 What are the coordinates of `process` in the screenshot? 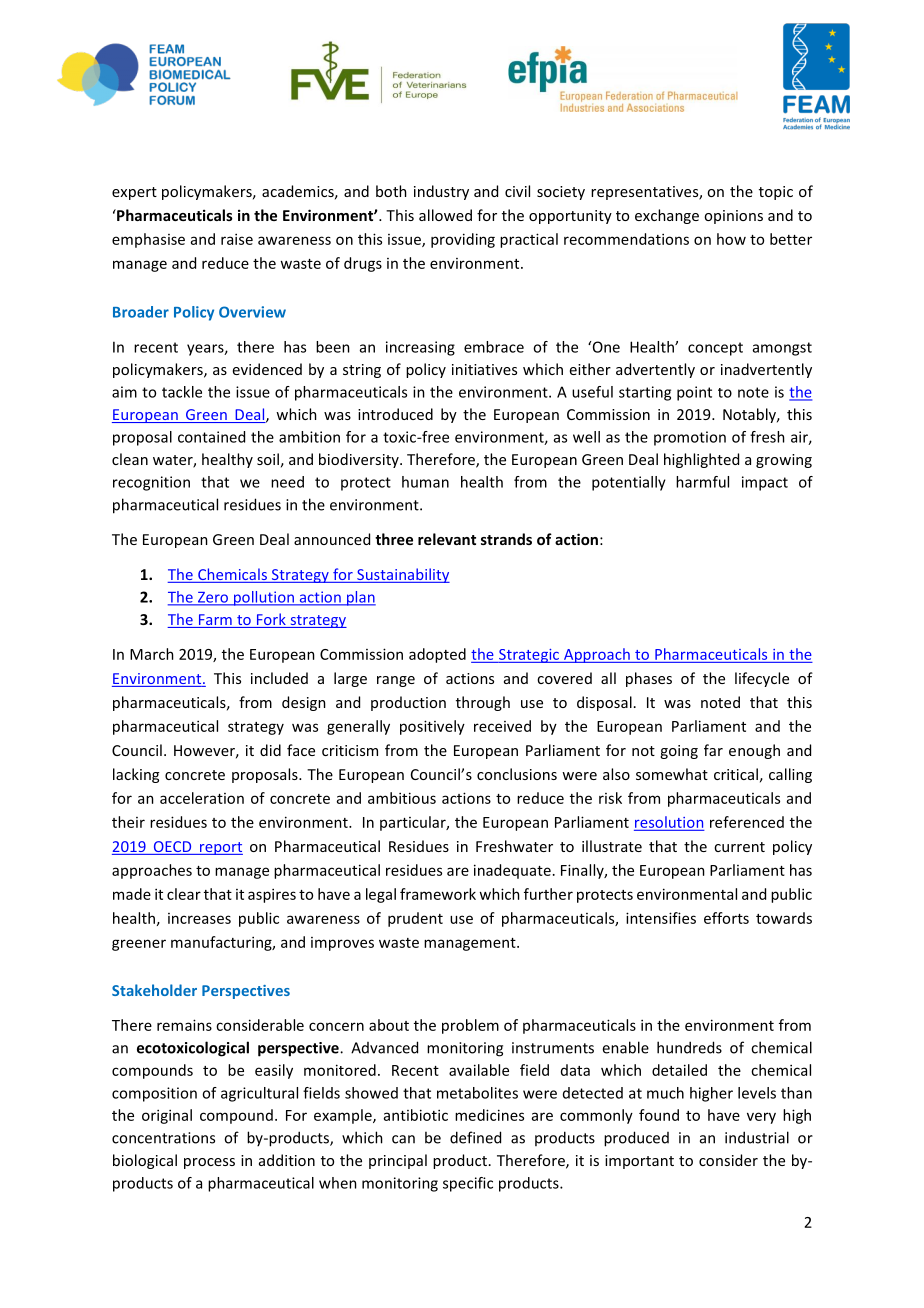 It's located at (209, 1163).
